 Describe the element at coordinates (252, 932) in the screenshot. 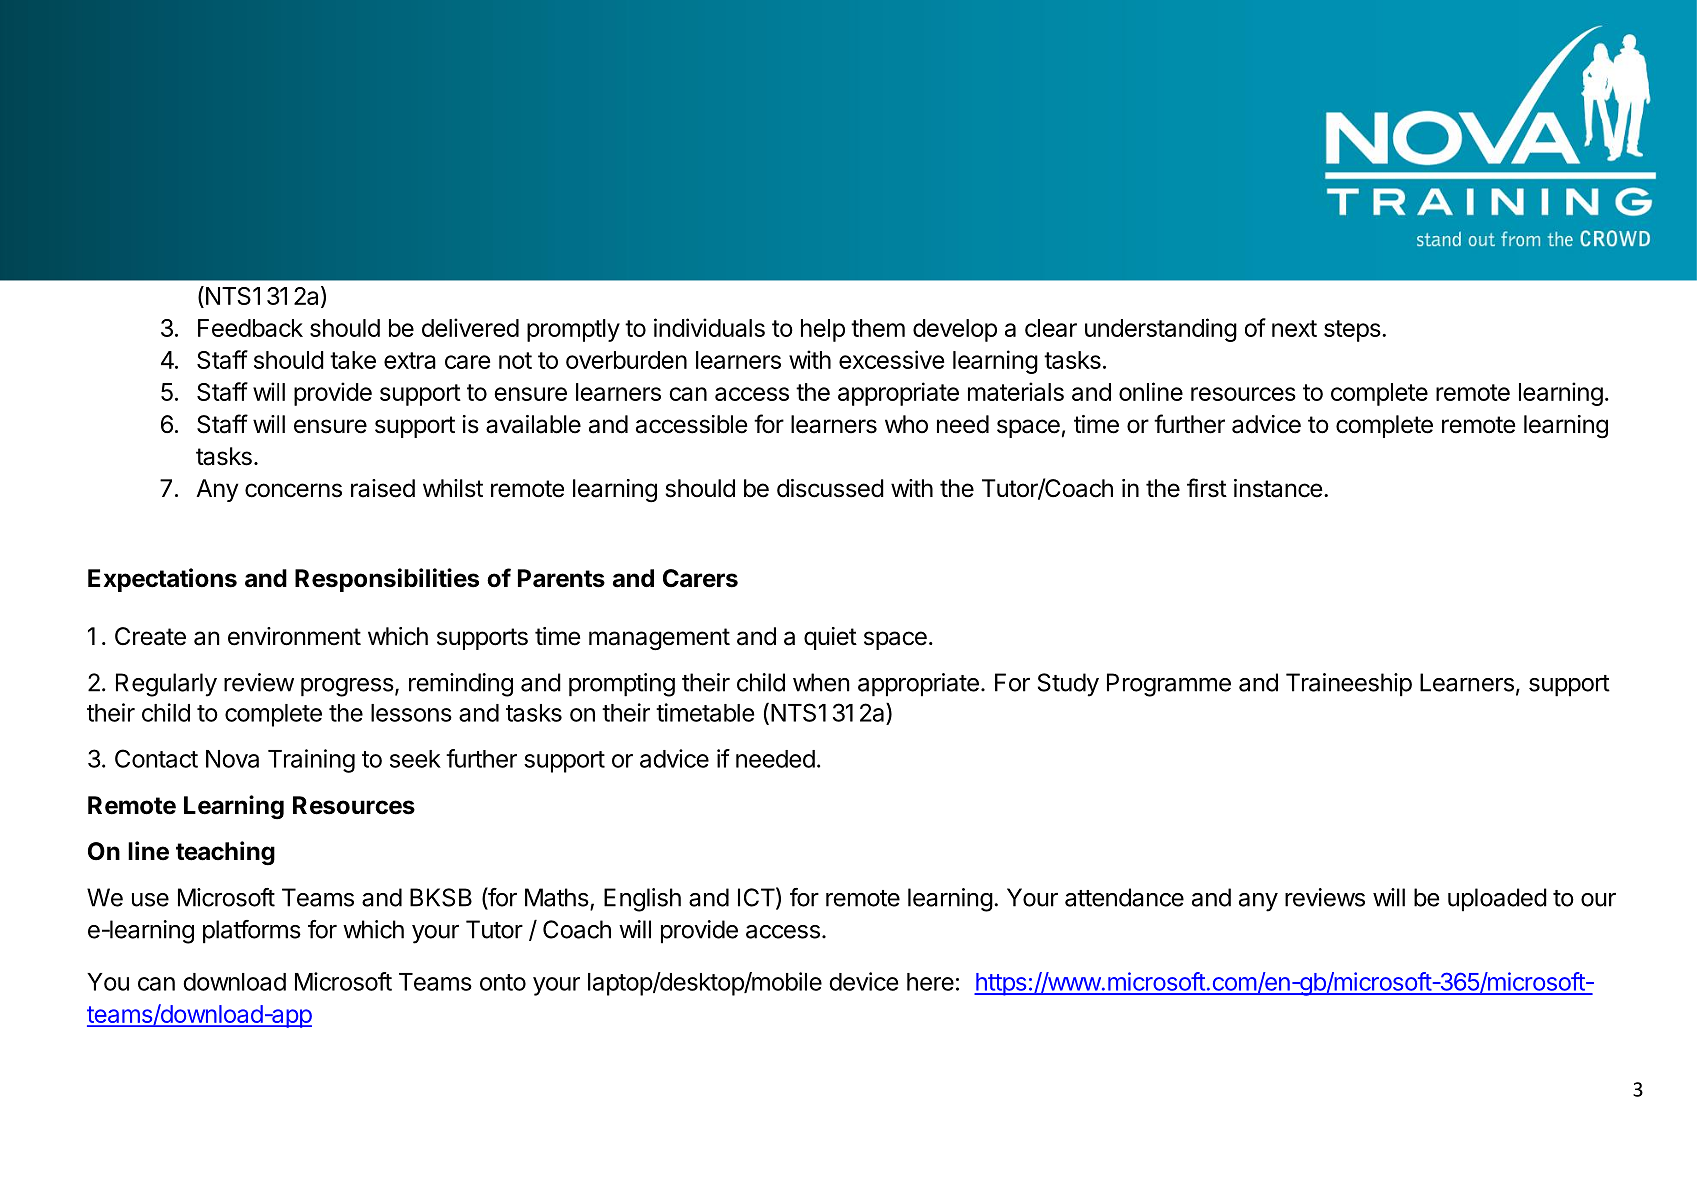

I see `platforms` at that location.
